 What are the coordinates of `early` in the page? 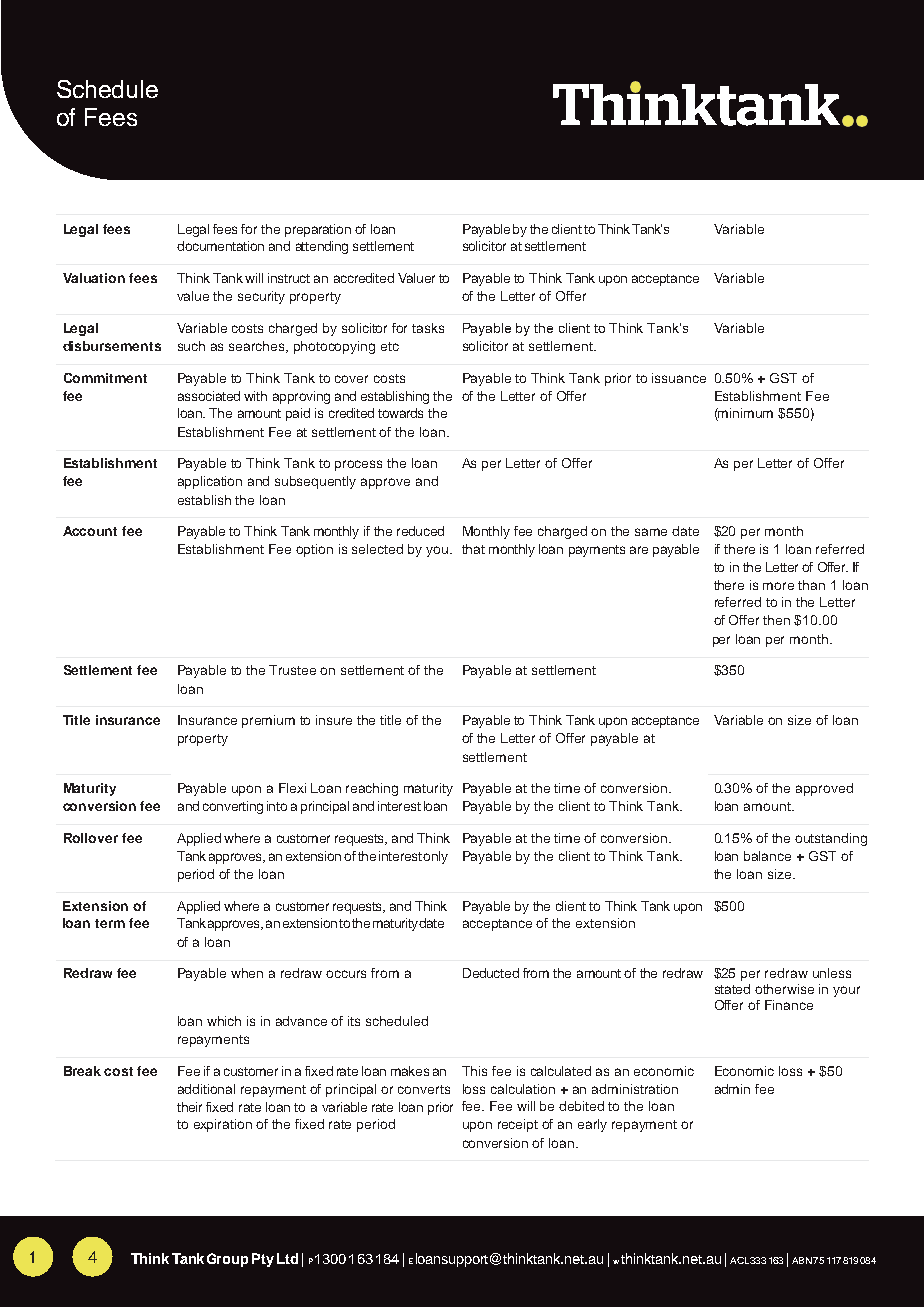 It's located at (592, 1125).
